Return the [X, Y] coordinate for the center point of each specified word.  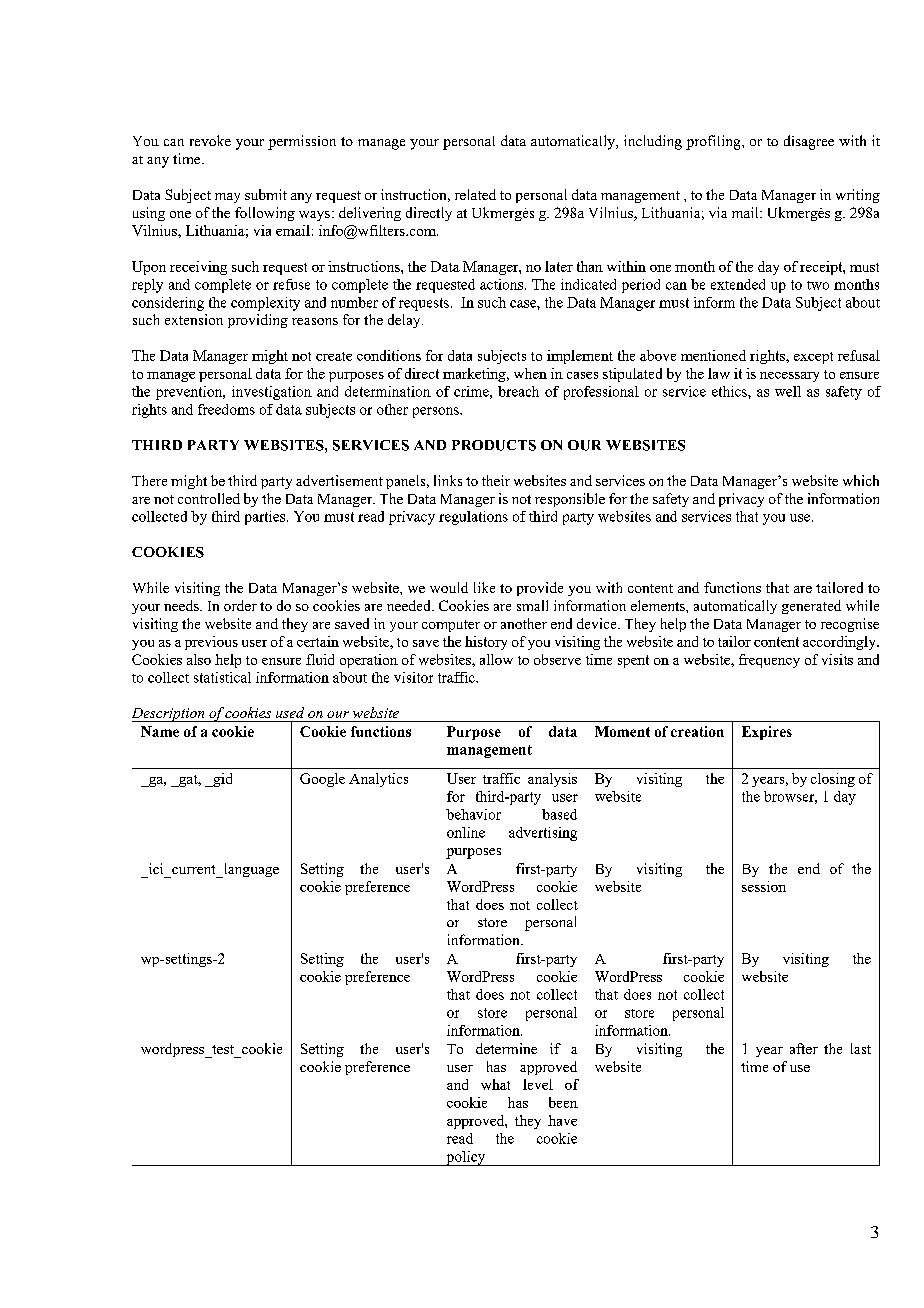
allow [496, 659]
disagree [809, 142]
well [788, 391]
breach [518, 391]
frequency [769, 661]
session [764, 886]
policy [466, 1158]
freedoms [226, 409]
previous [211, 643]
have [562, 1120]
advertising [543, 834]
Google [322, 780]
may [227, 198]
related [475, 194]
